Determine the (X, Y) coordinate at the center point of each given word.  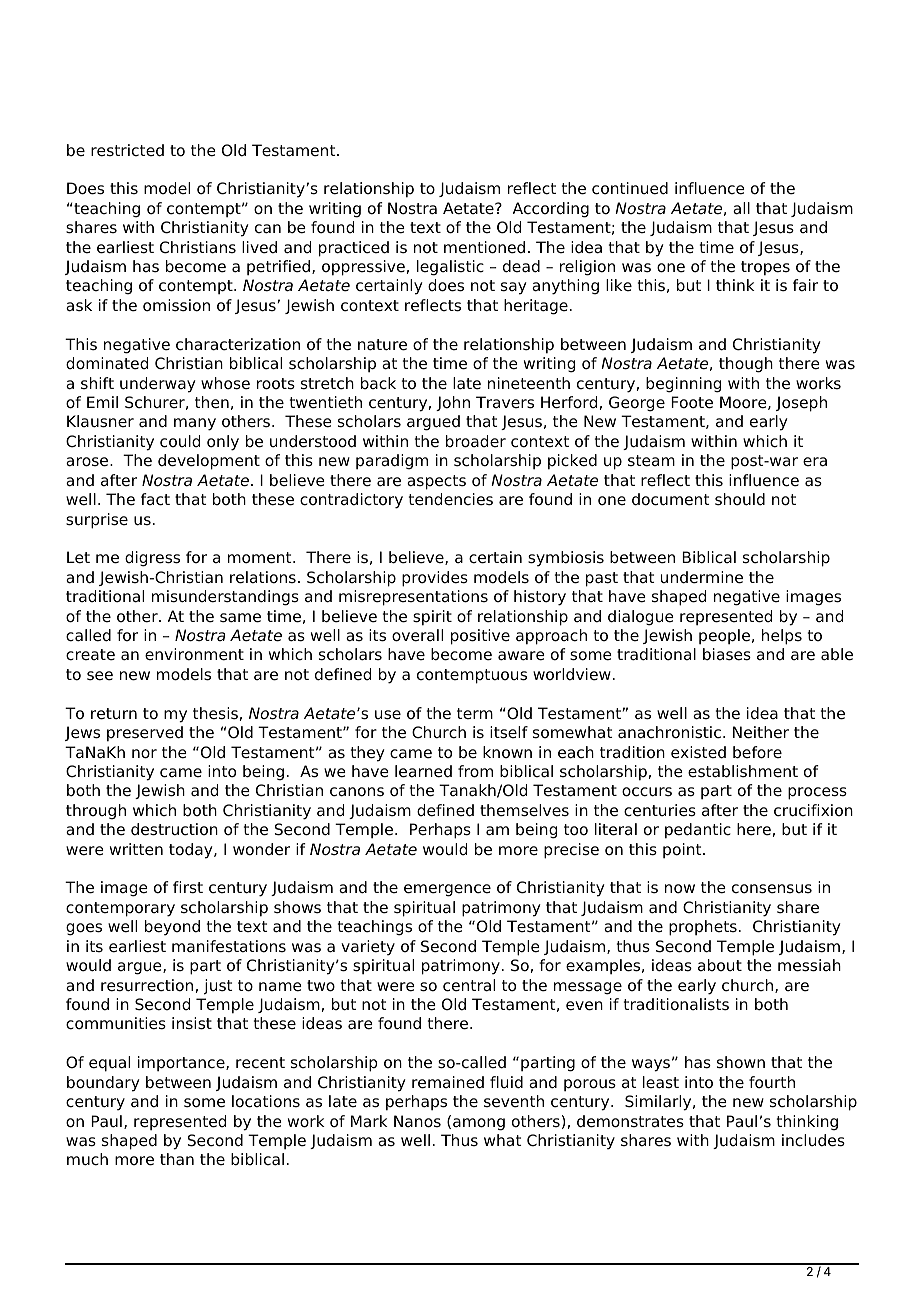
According (551, 210)
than (177, 1159)
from (475, 771)
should (740, 499)
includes (813, 1140)
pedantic (698, 831)
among (479, 1124)
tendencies (451, 499)
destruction (174, 829)
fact (155, 499)
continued (630, 188)
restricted (127, 150)
